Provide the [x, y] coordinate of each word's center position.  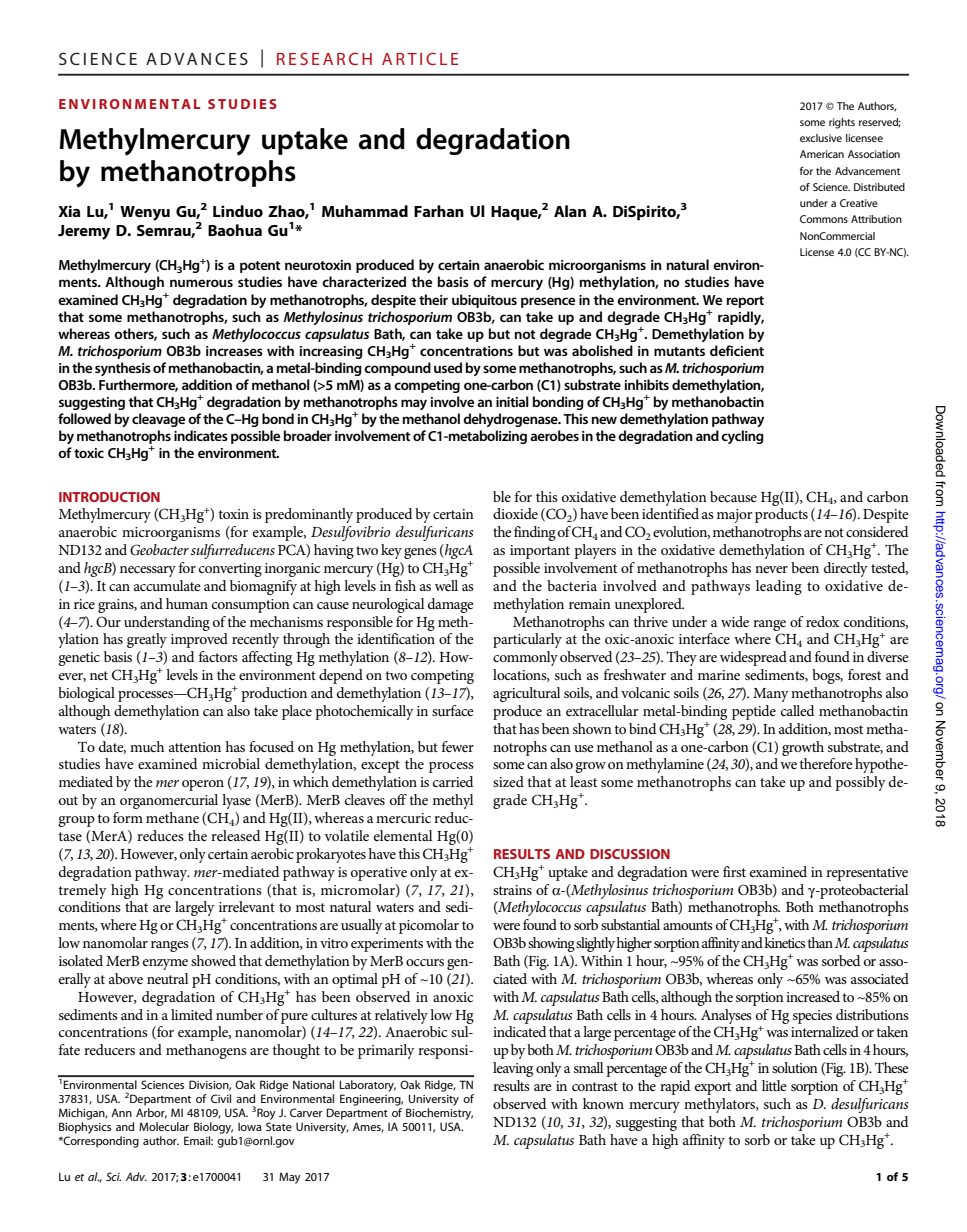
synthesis [123, 369]
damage [451, 605]
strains [512, 890]
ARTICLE [420, 59]
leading [779, 587]
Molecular [164, 1126]
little [774, 1085]
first [734, 871]
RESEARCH [324, 59]
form [128, 817]
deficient [737, 350]
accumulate [167, 585]
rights [842, 123]
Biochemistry [439, 1114]
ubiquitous [484, 301]
